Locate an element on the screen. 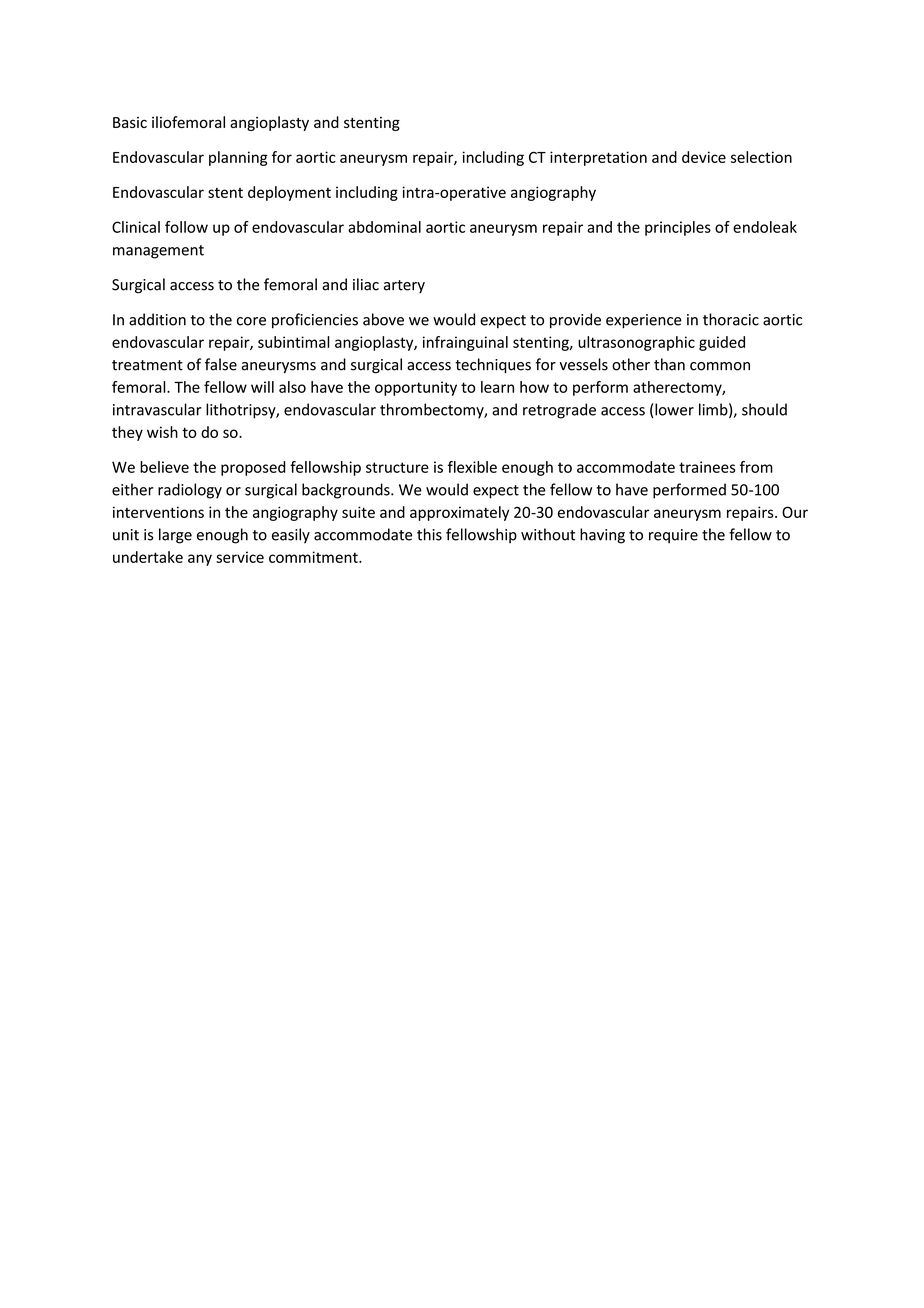 The image size is (924, 1308). any is located at coordinates (200, 560).
